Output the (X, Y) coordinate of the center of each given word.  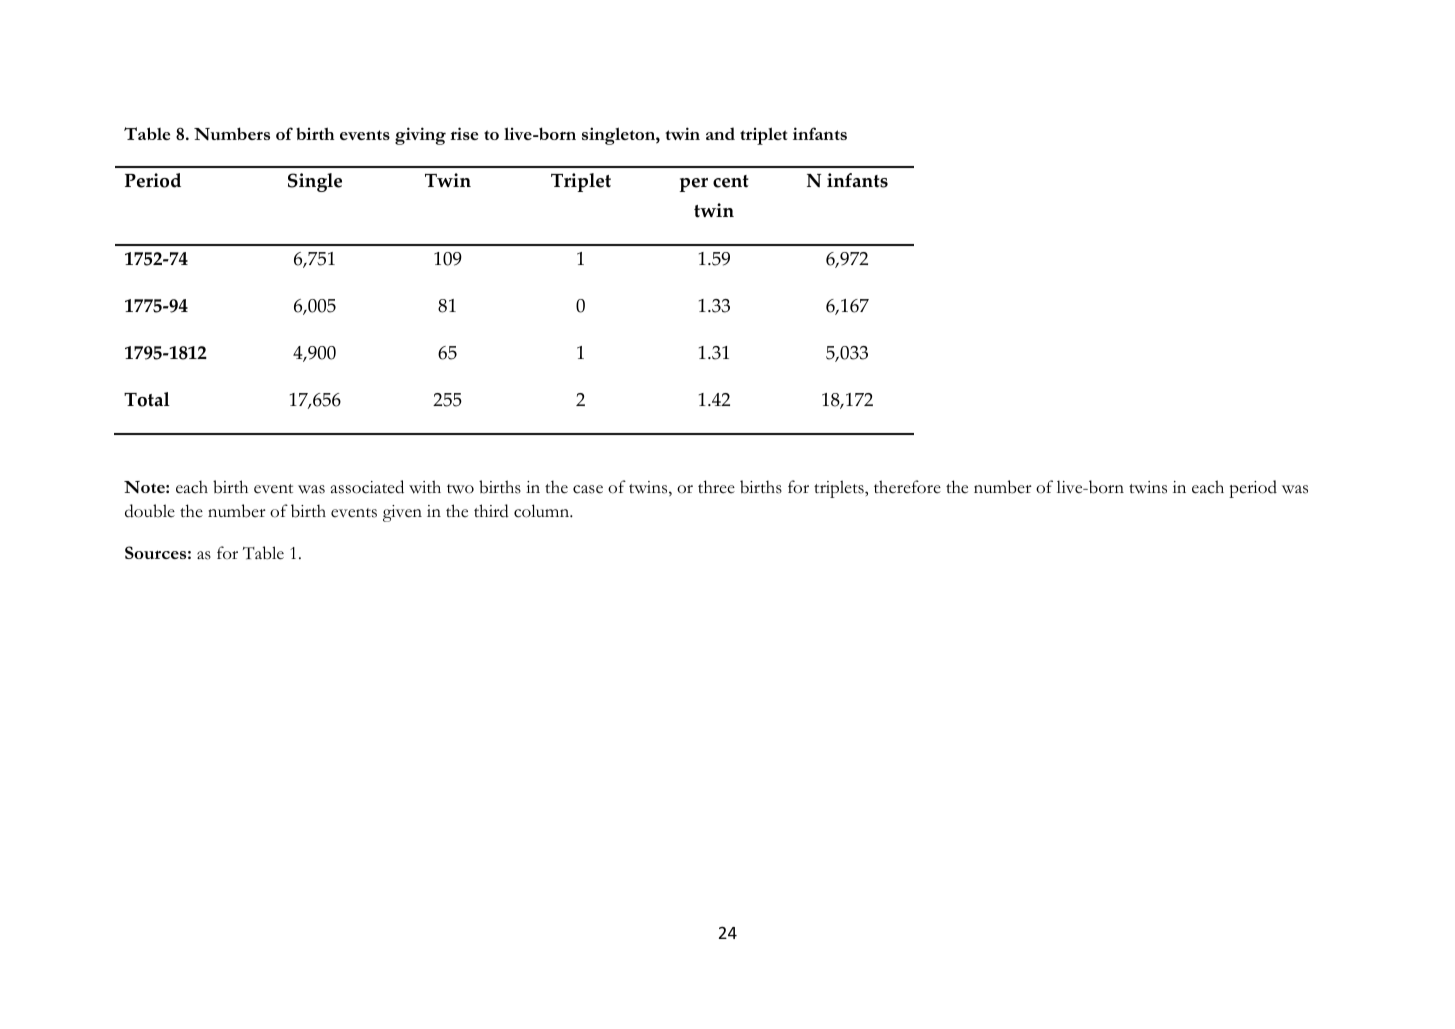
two (460, 489)
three (716, 487)
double (150, 511)
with (425, 487)
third (491, 511)
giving (420, 136)
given (402, 513)
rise (464, 133)
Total (147, 399)
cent (731, 181)
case (588, 489)
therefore (907, 487)
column (543, 511)
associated (367, 487)
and (720, 133)
